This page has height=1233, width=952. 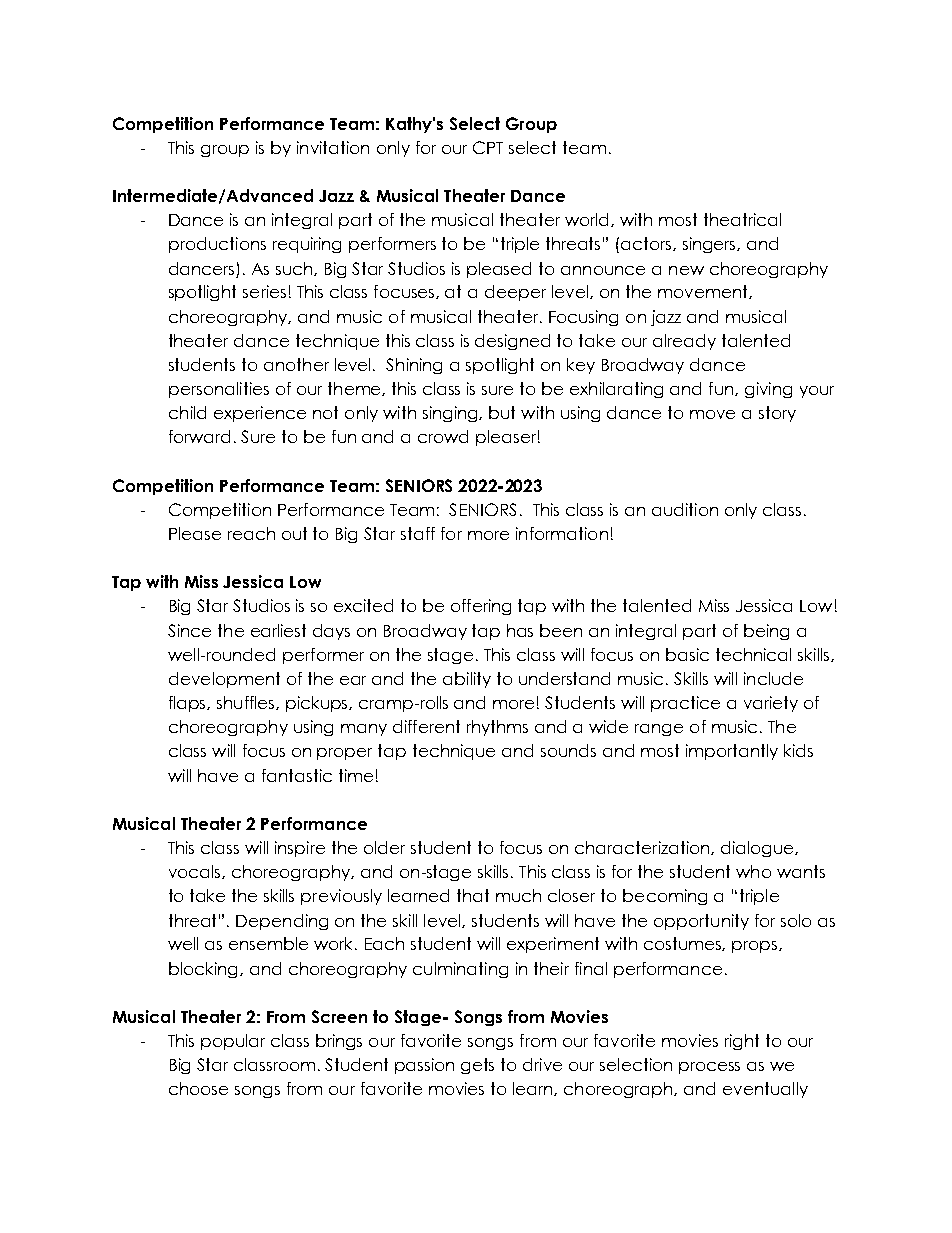 I want to click on has, so click(x=520, y=630).
